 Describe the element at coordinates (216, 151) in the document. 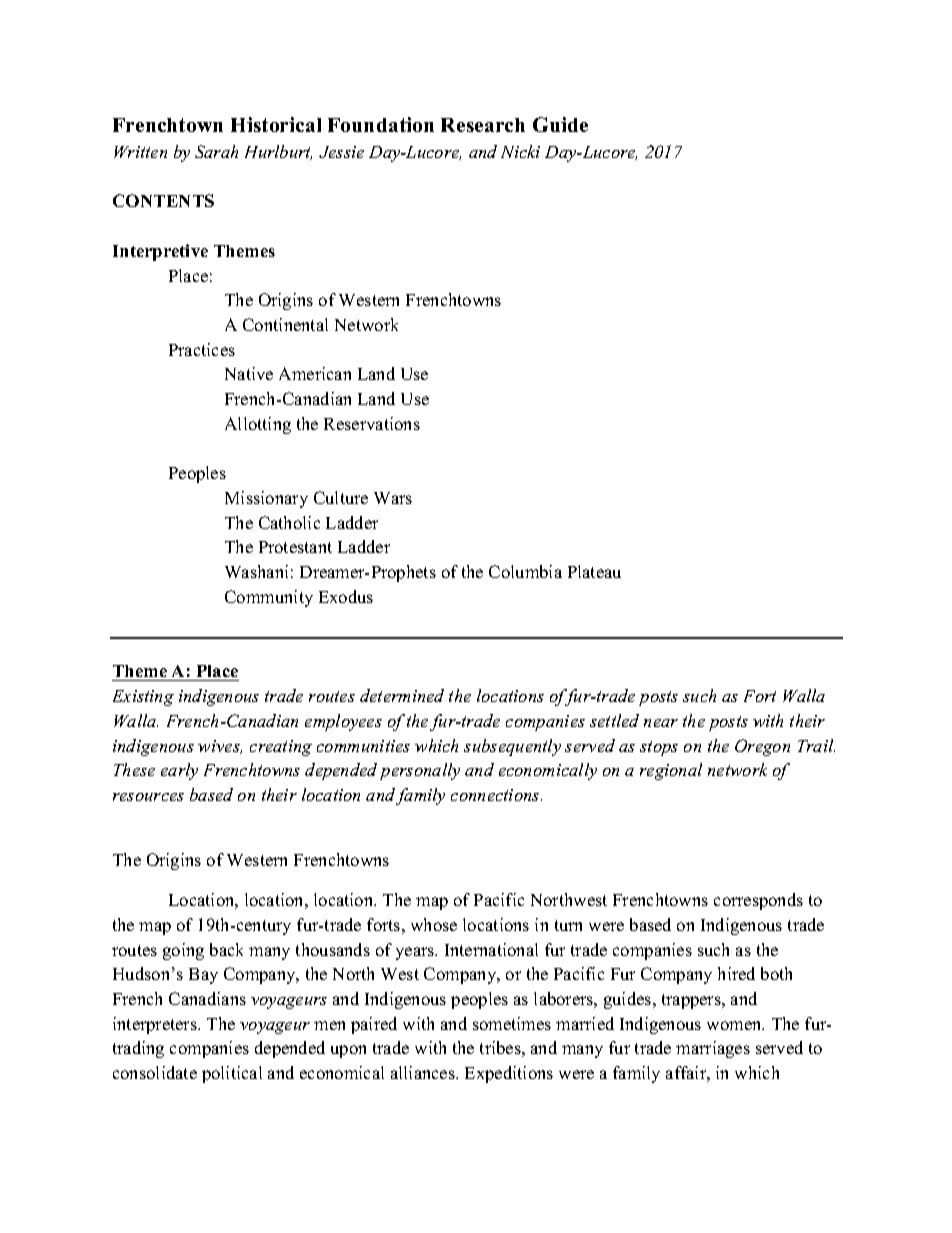

I see `Sarah` at that location.
